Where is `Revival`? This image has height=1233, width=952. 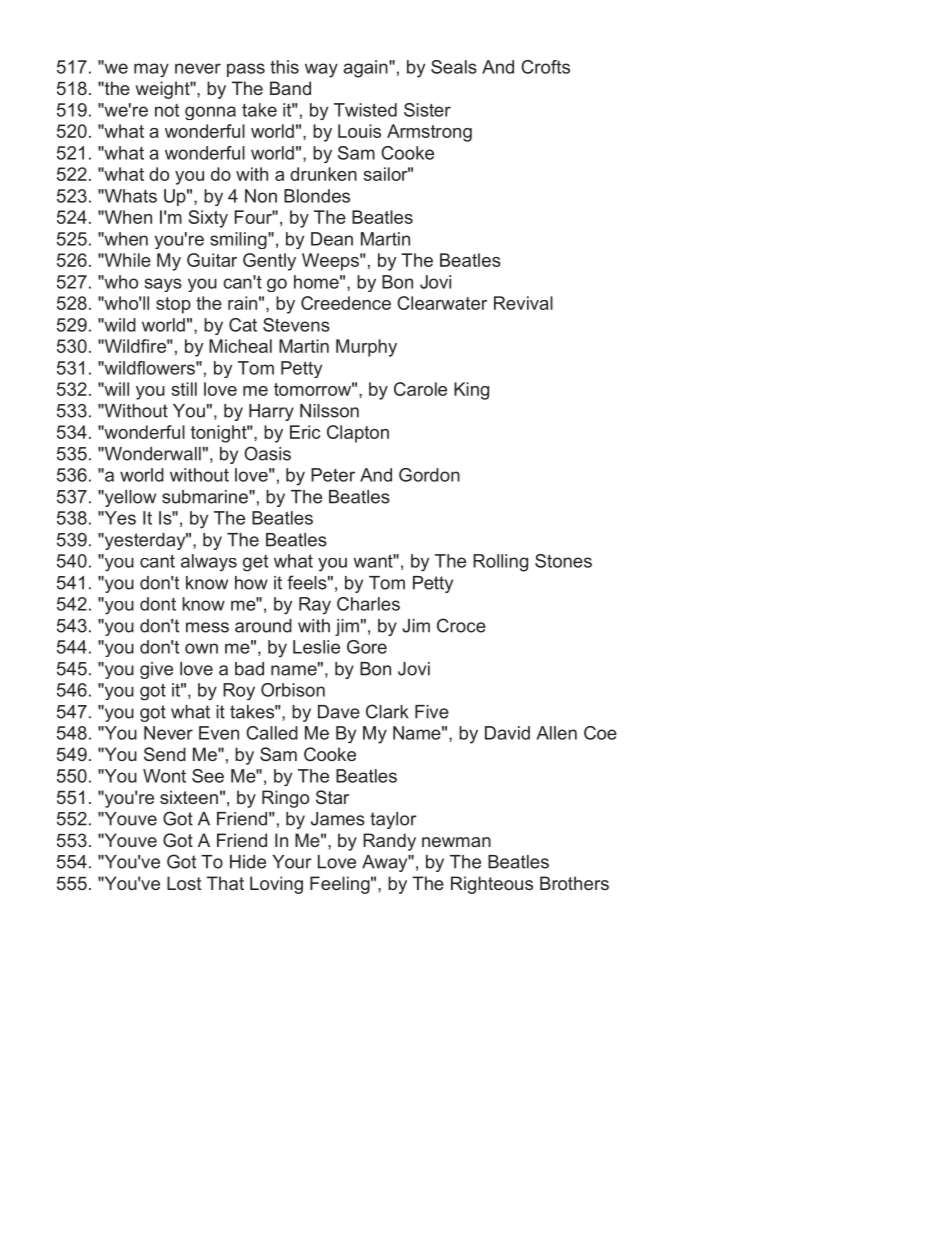
Revival is located at coordinates (523, 303).
